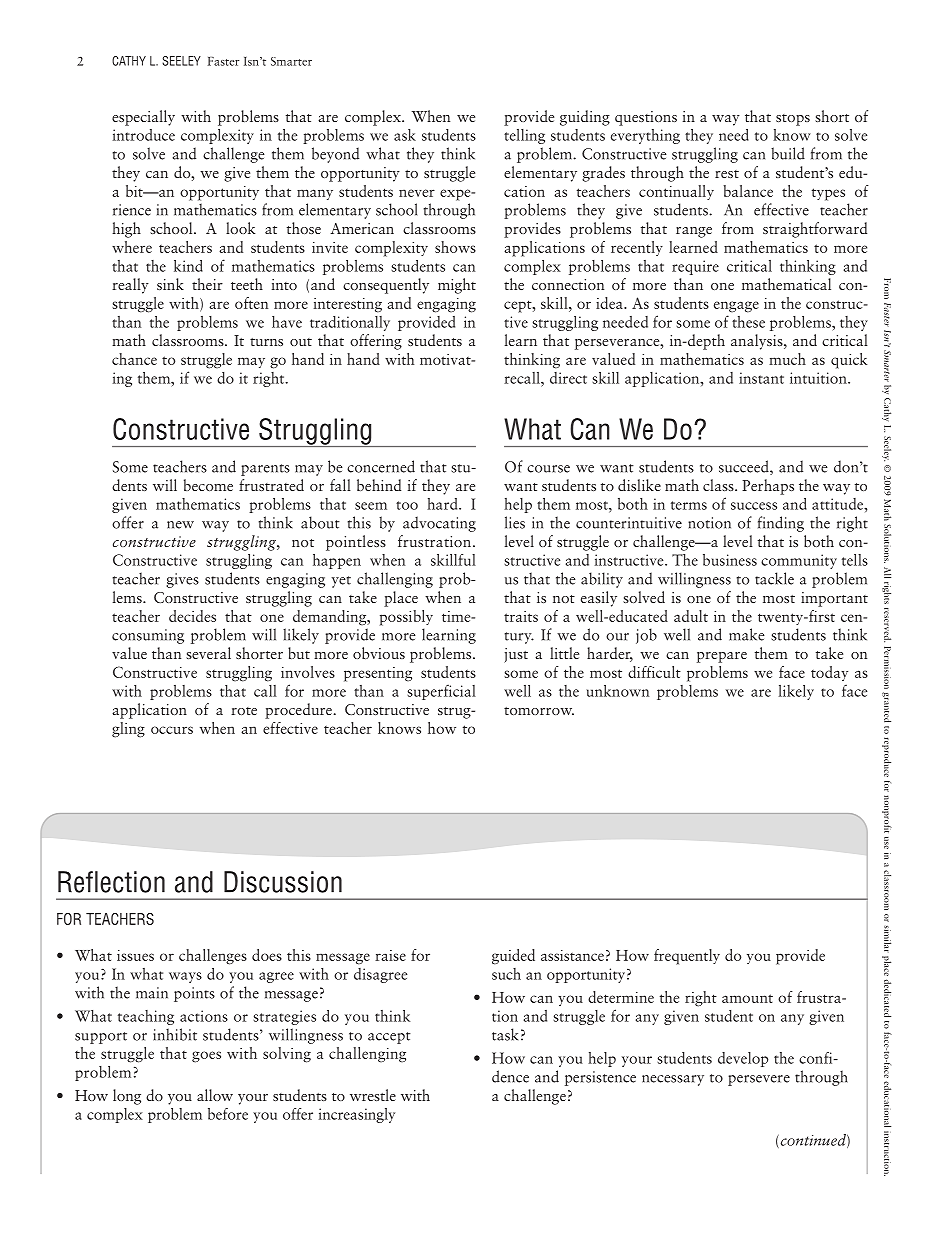  I want to click on instant, so click(761, 378).
